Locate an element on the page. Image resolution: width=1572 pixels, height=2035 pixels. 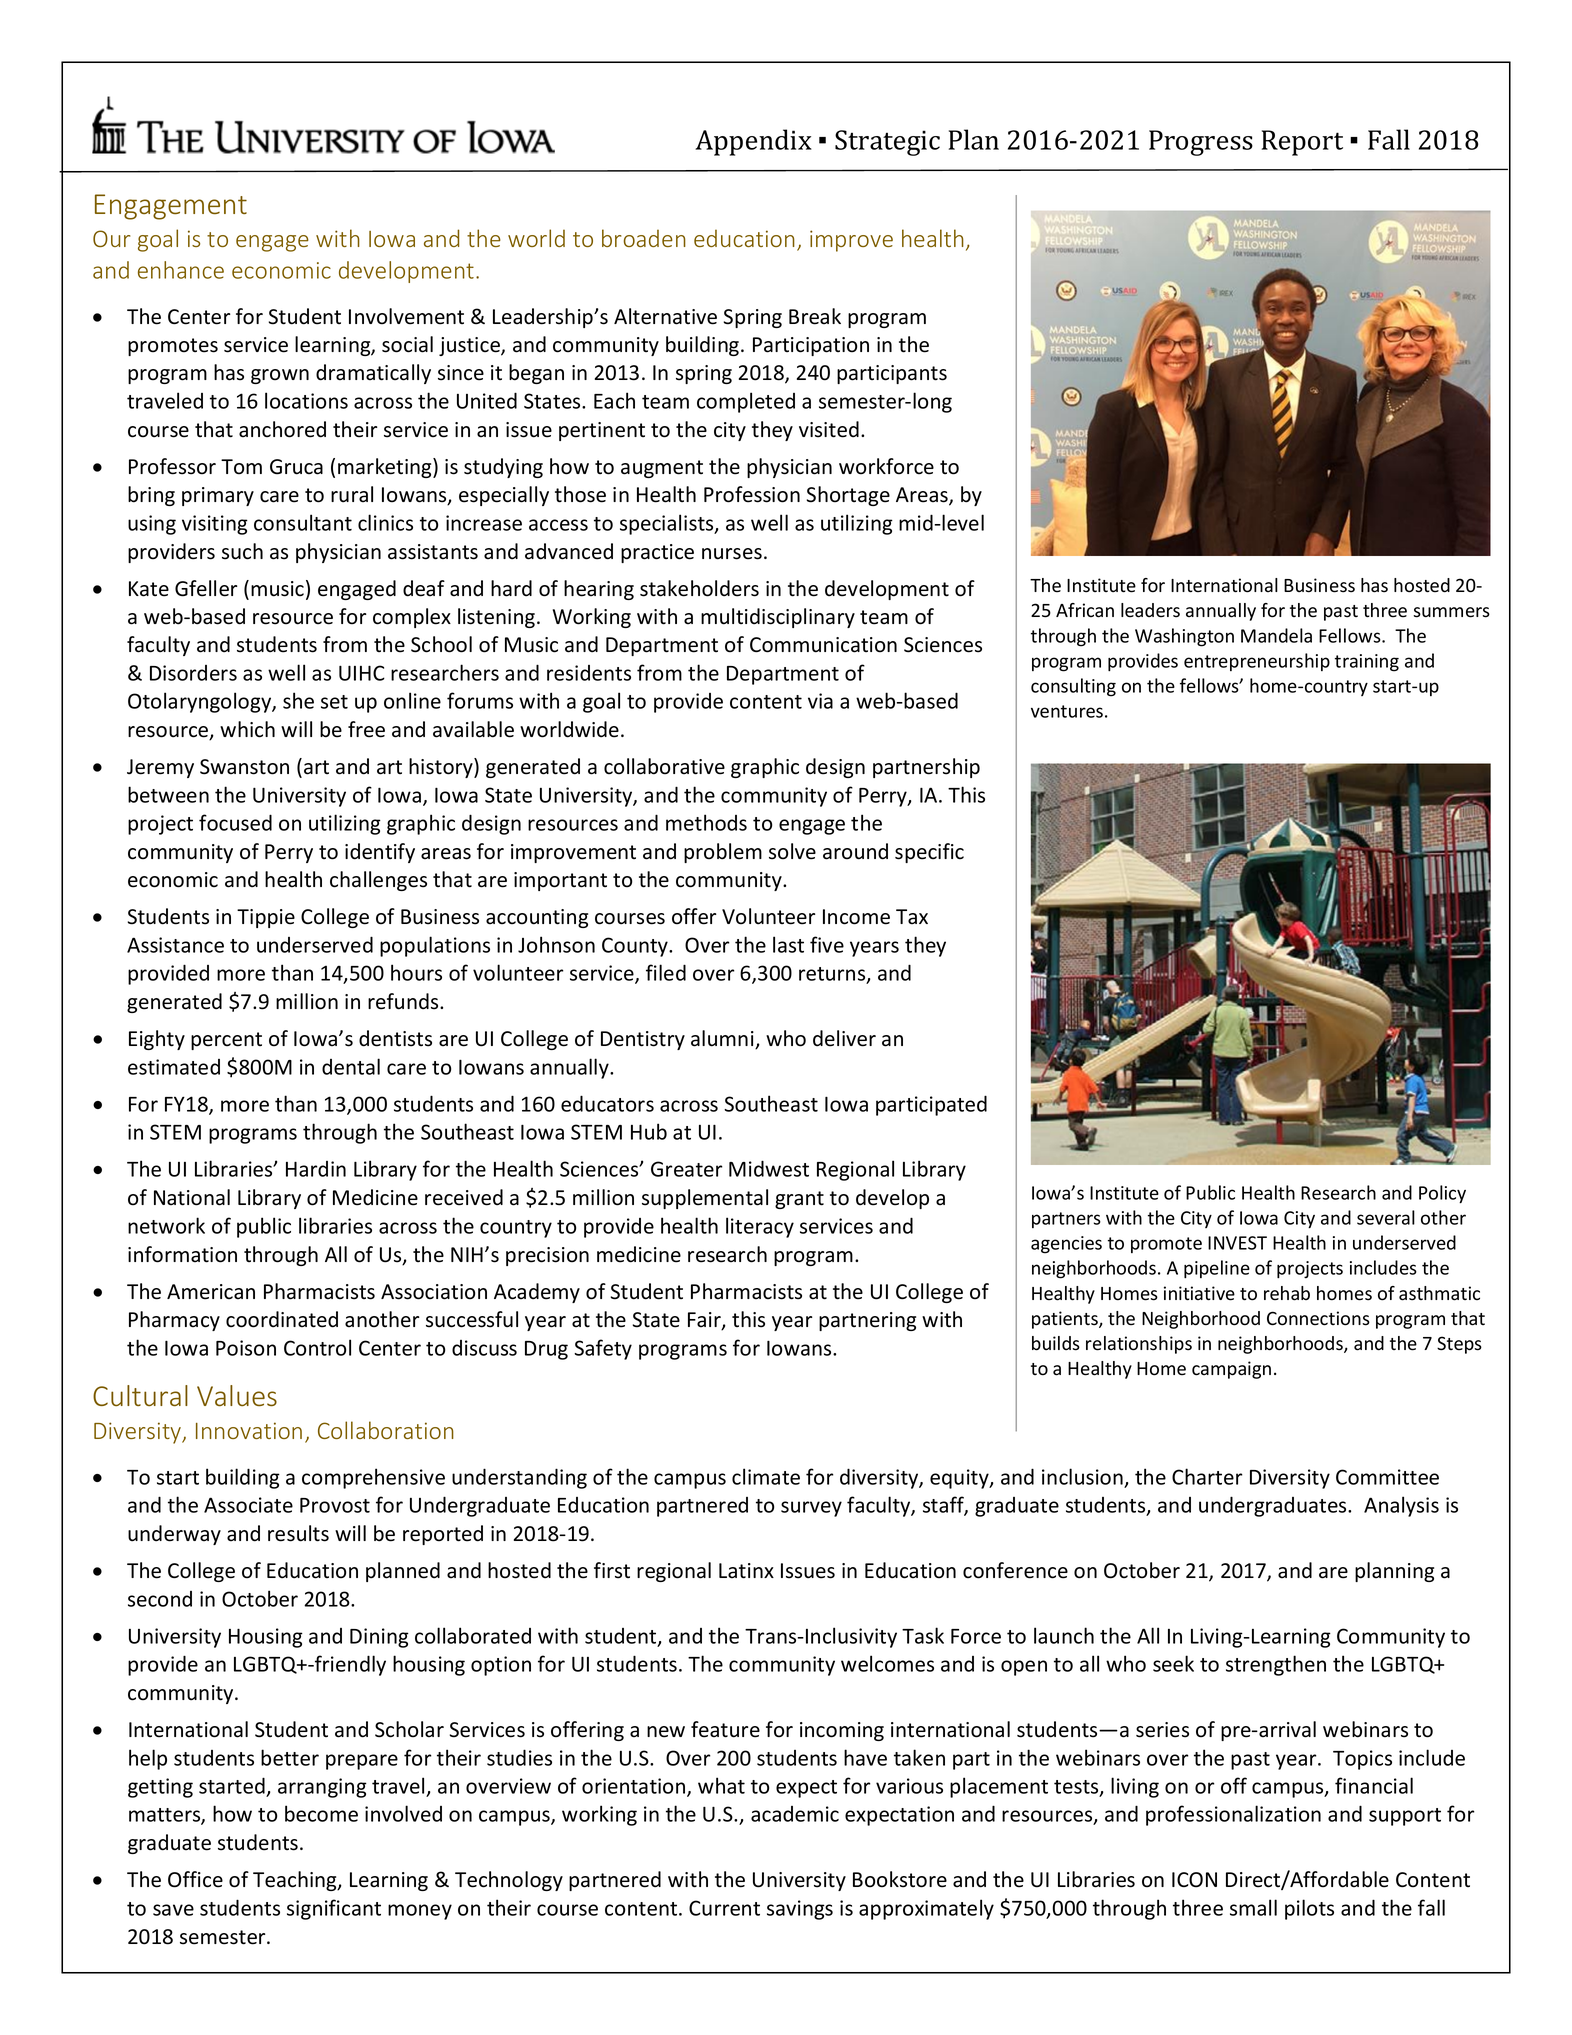
results is located at coordinates (298, 1533).
